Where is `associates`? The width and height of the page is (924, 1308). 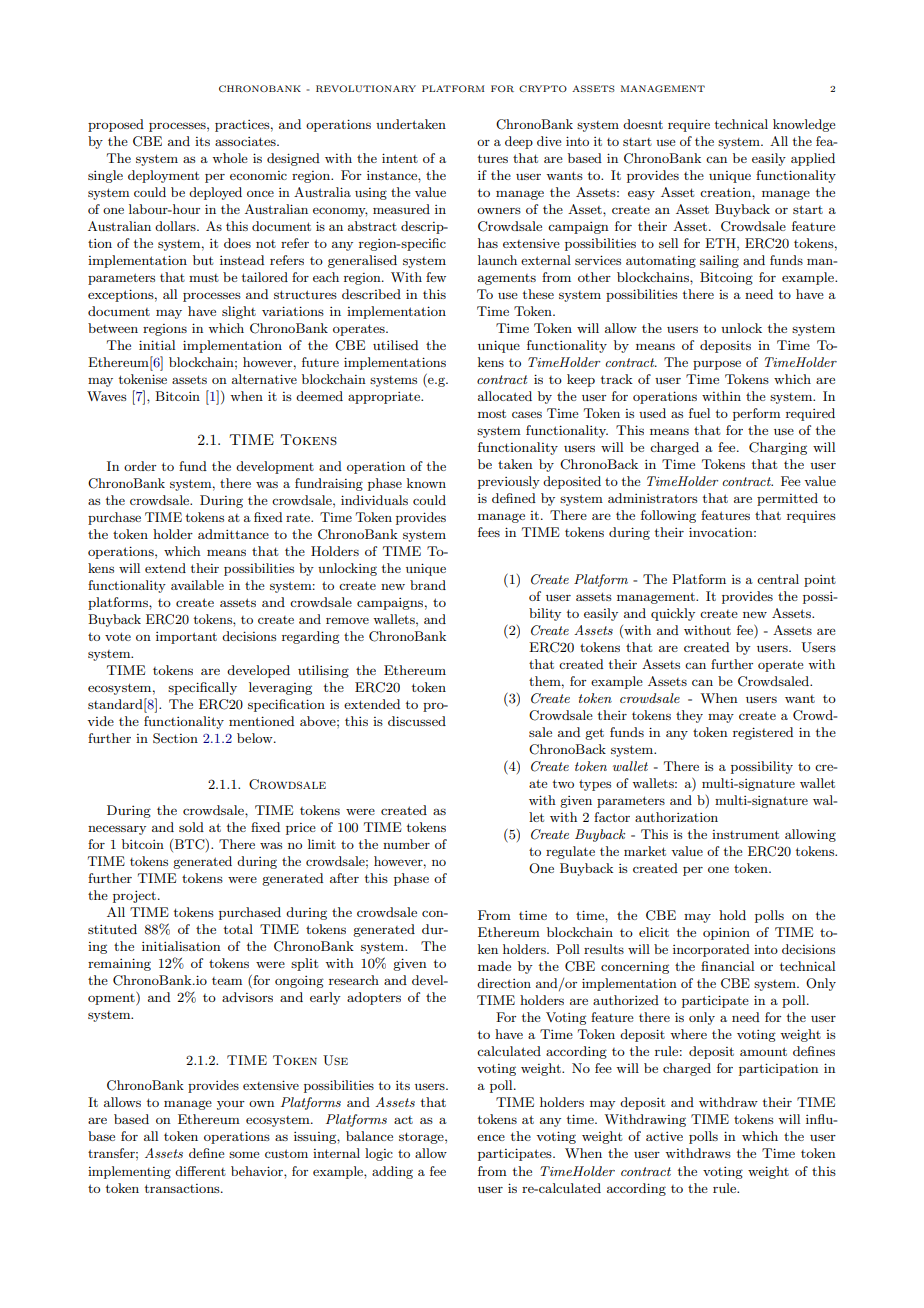 associates is located at coordinates (246, 141).
